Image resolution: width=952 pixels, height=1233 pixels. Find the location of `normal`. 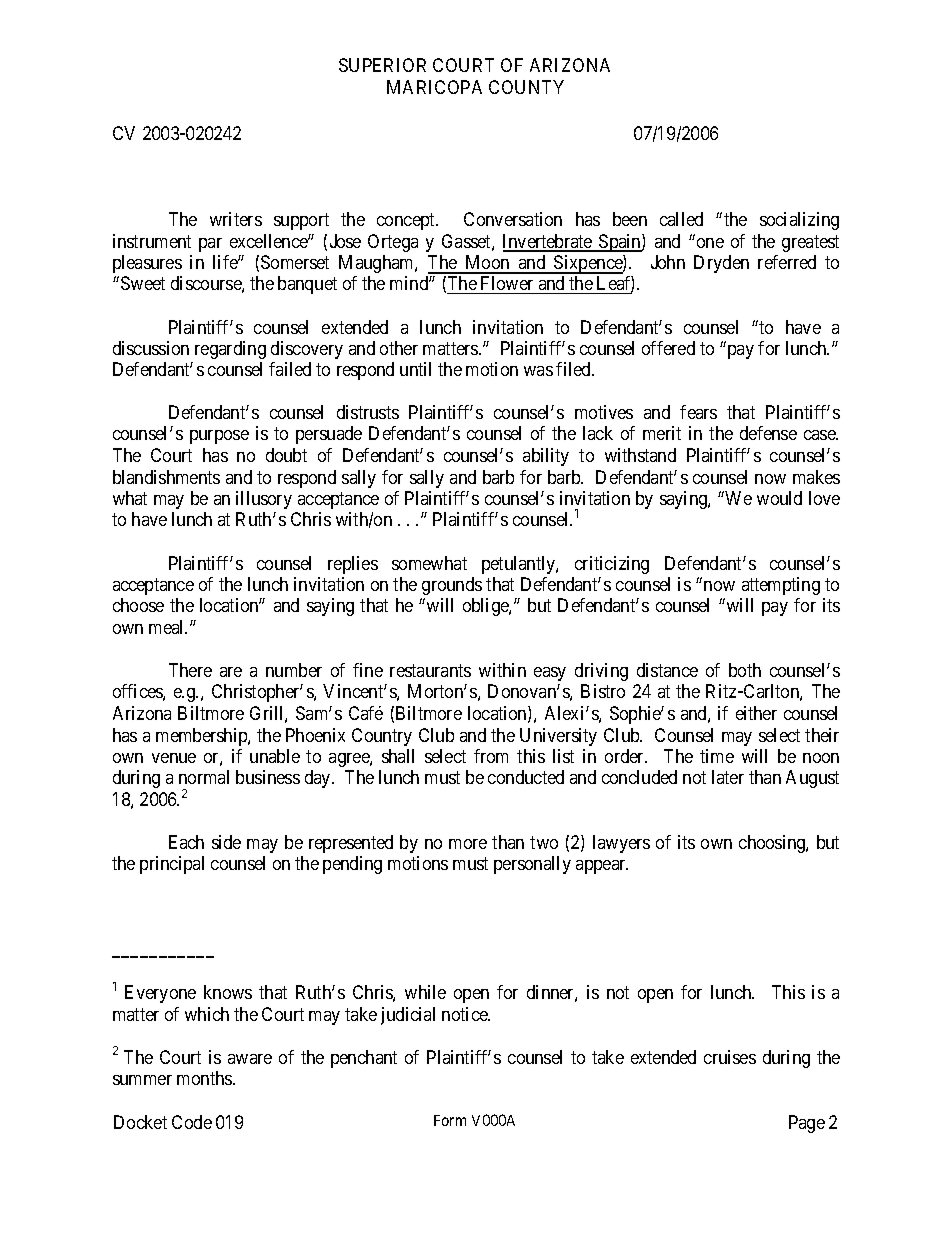

normal is located at coordinates (204, 777).
